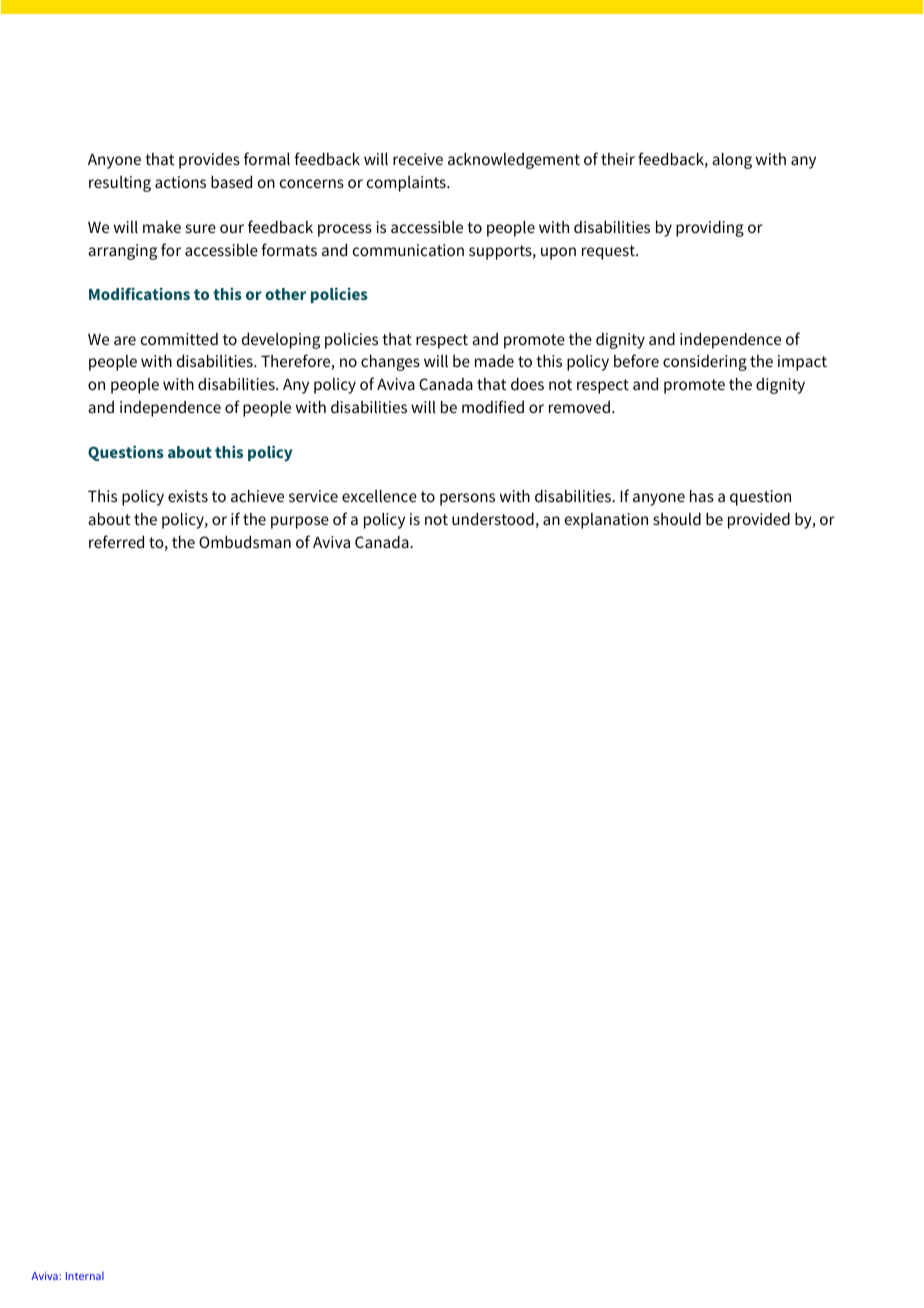  Describe the element at coordinates (732, 160) in the page. I see `along` at that location.
